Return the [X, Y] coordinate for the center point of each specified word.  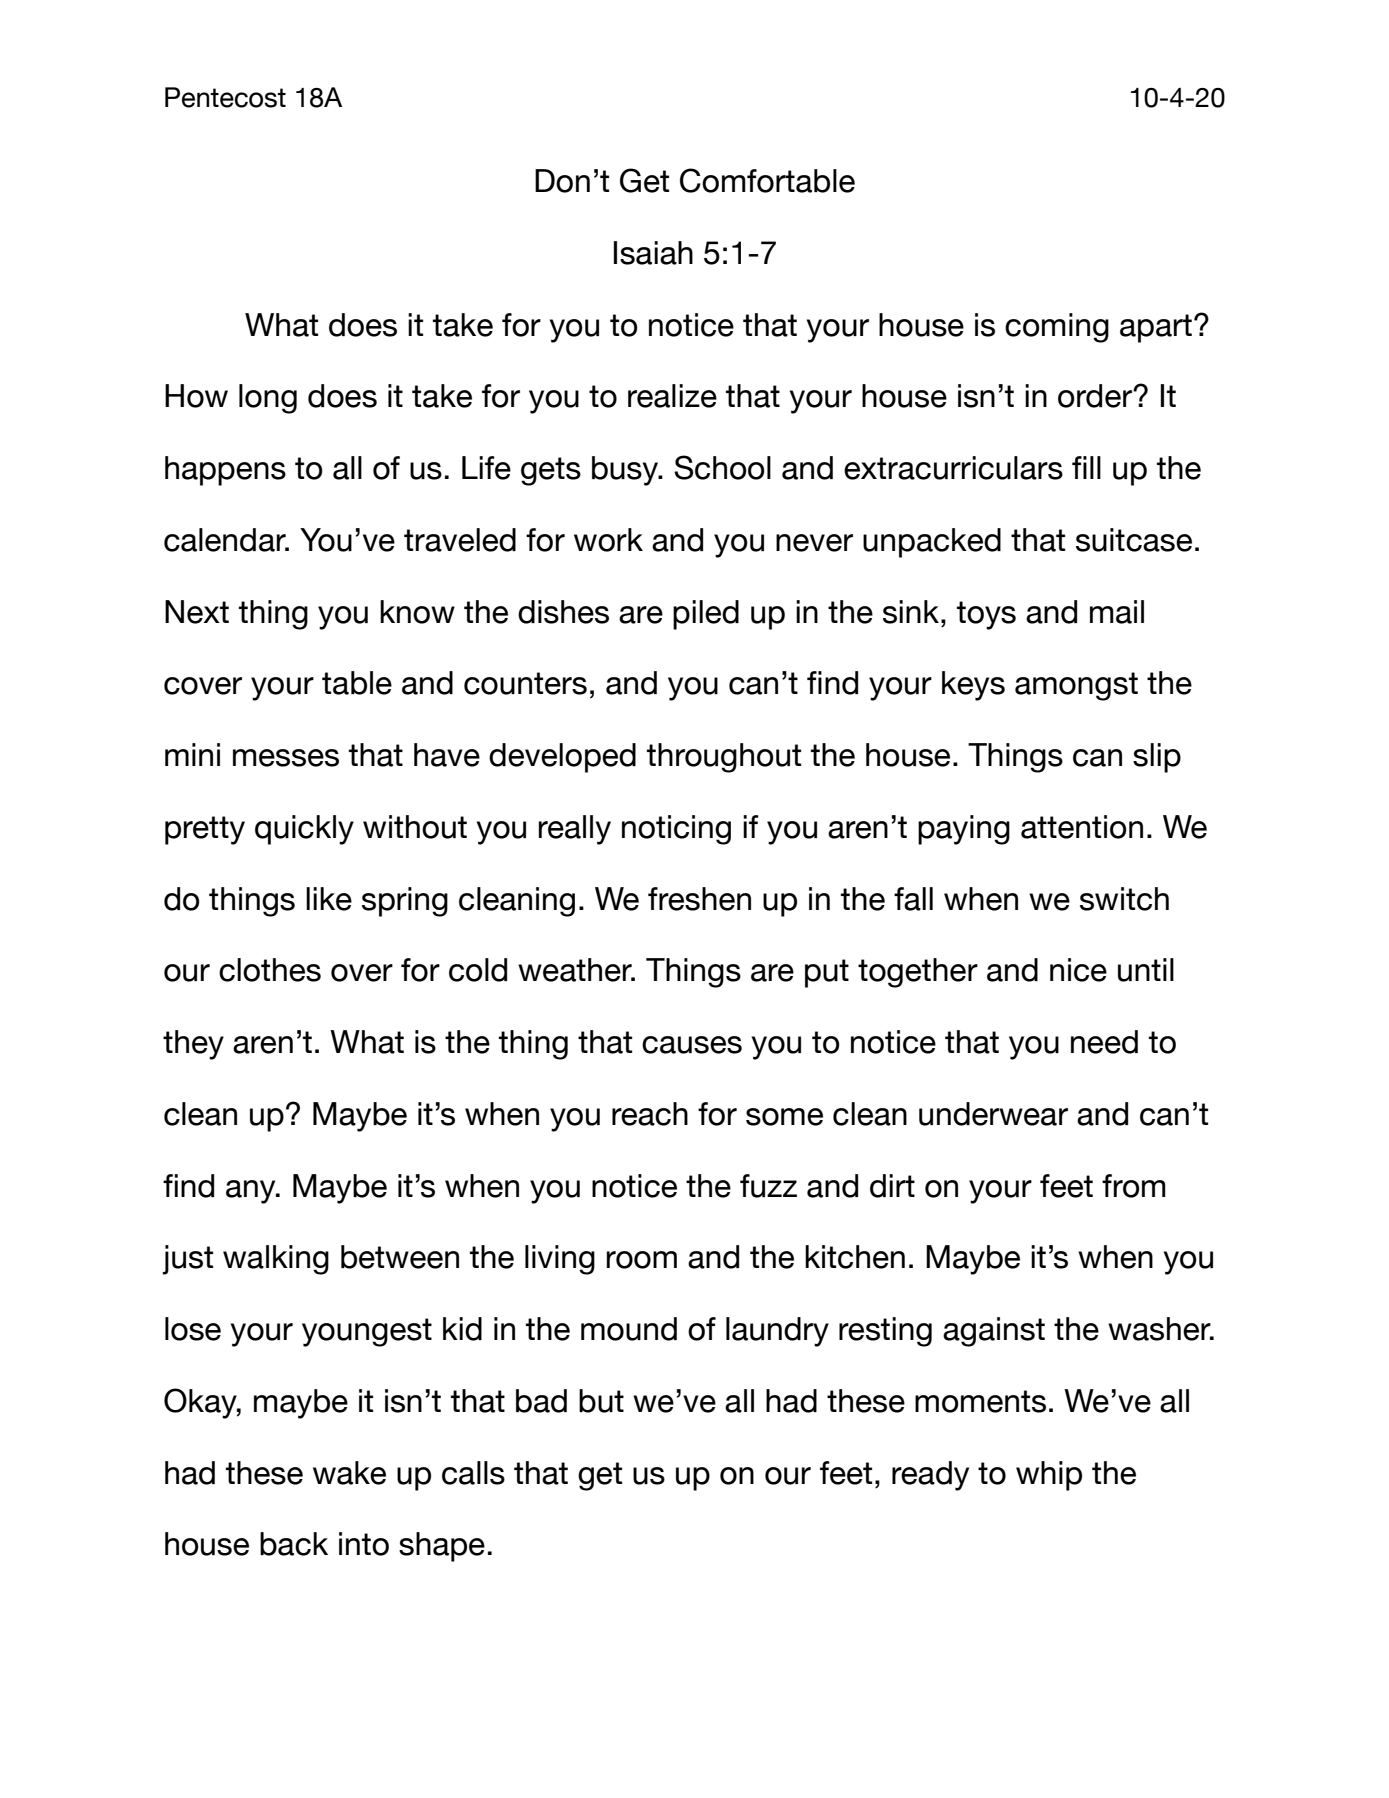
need [1104, 1042]
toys [986, 615]
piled [706, 615]
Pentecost [225, 97]
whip [1049, 1476]
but [601, 1401]
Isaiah [653, 253]
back [294, 1544]
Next [197, 612]
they [193, 1045]
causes [692, 1045]
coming [1057, 328]
